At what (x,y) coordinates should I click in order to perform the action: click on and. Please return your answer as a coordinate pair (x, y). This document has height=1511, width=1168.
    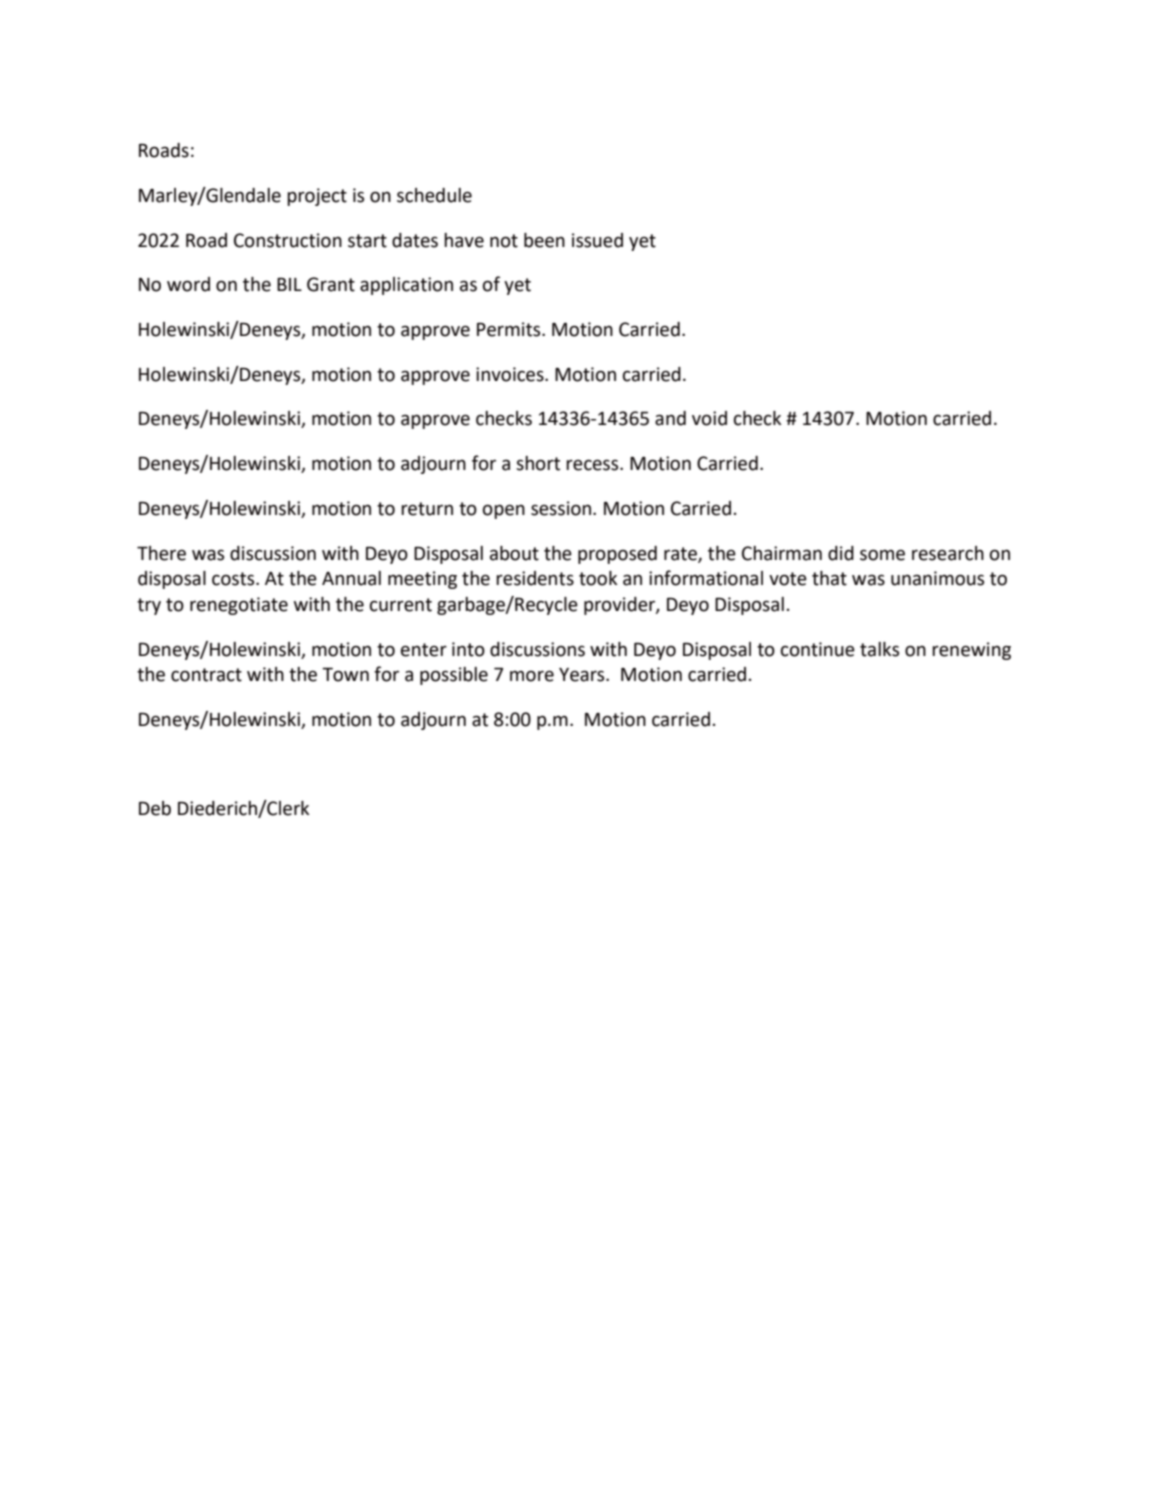
    Looking at the image, I should click on (670, 418).
